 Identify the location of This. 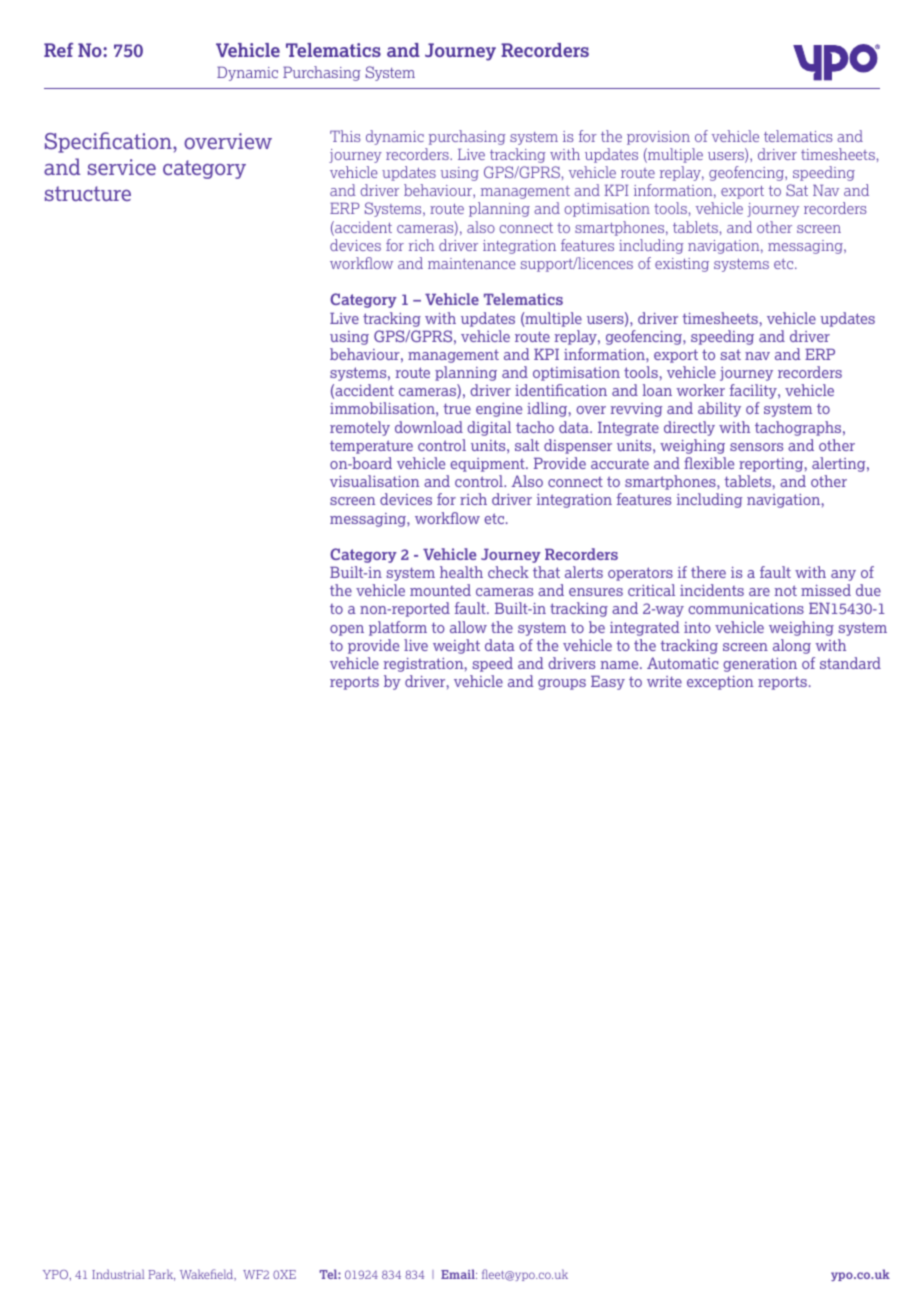
(345, 136).
